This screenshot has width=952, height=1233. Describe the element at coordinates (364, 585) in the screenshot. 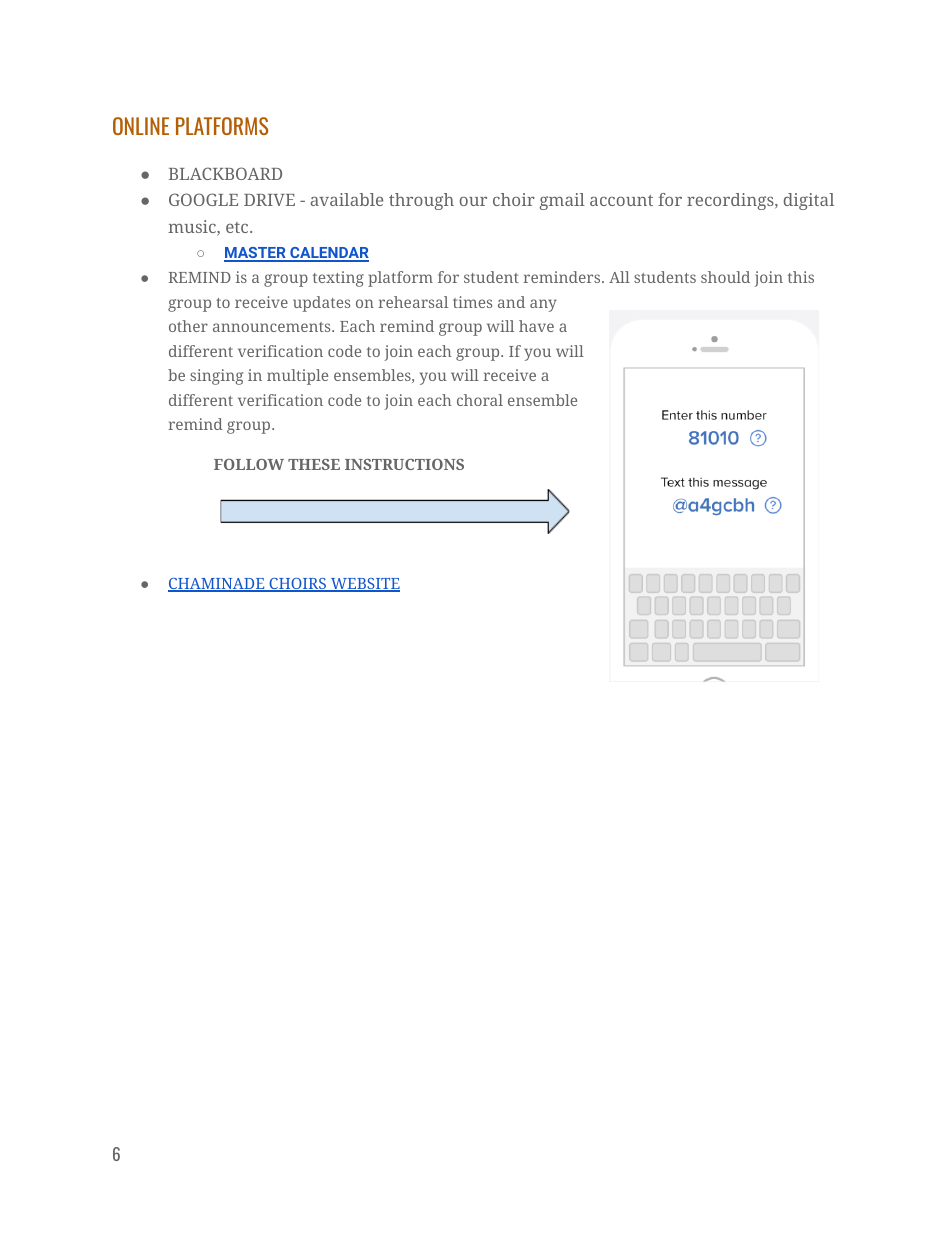

I see `WEBSITE` at that location.
